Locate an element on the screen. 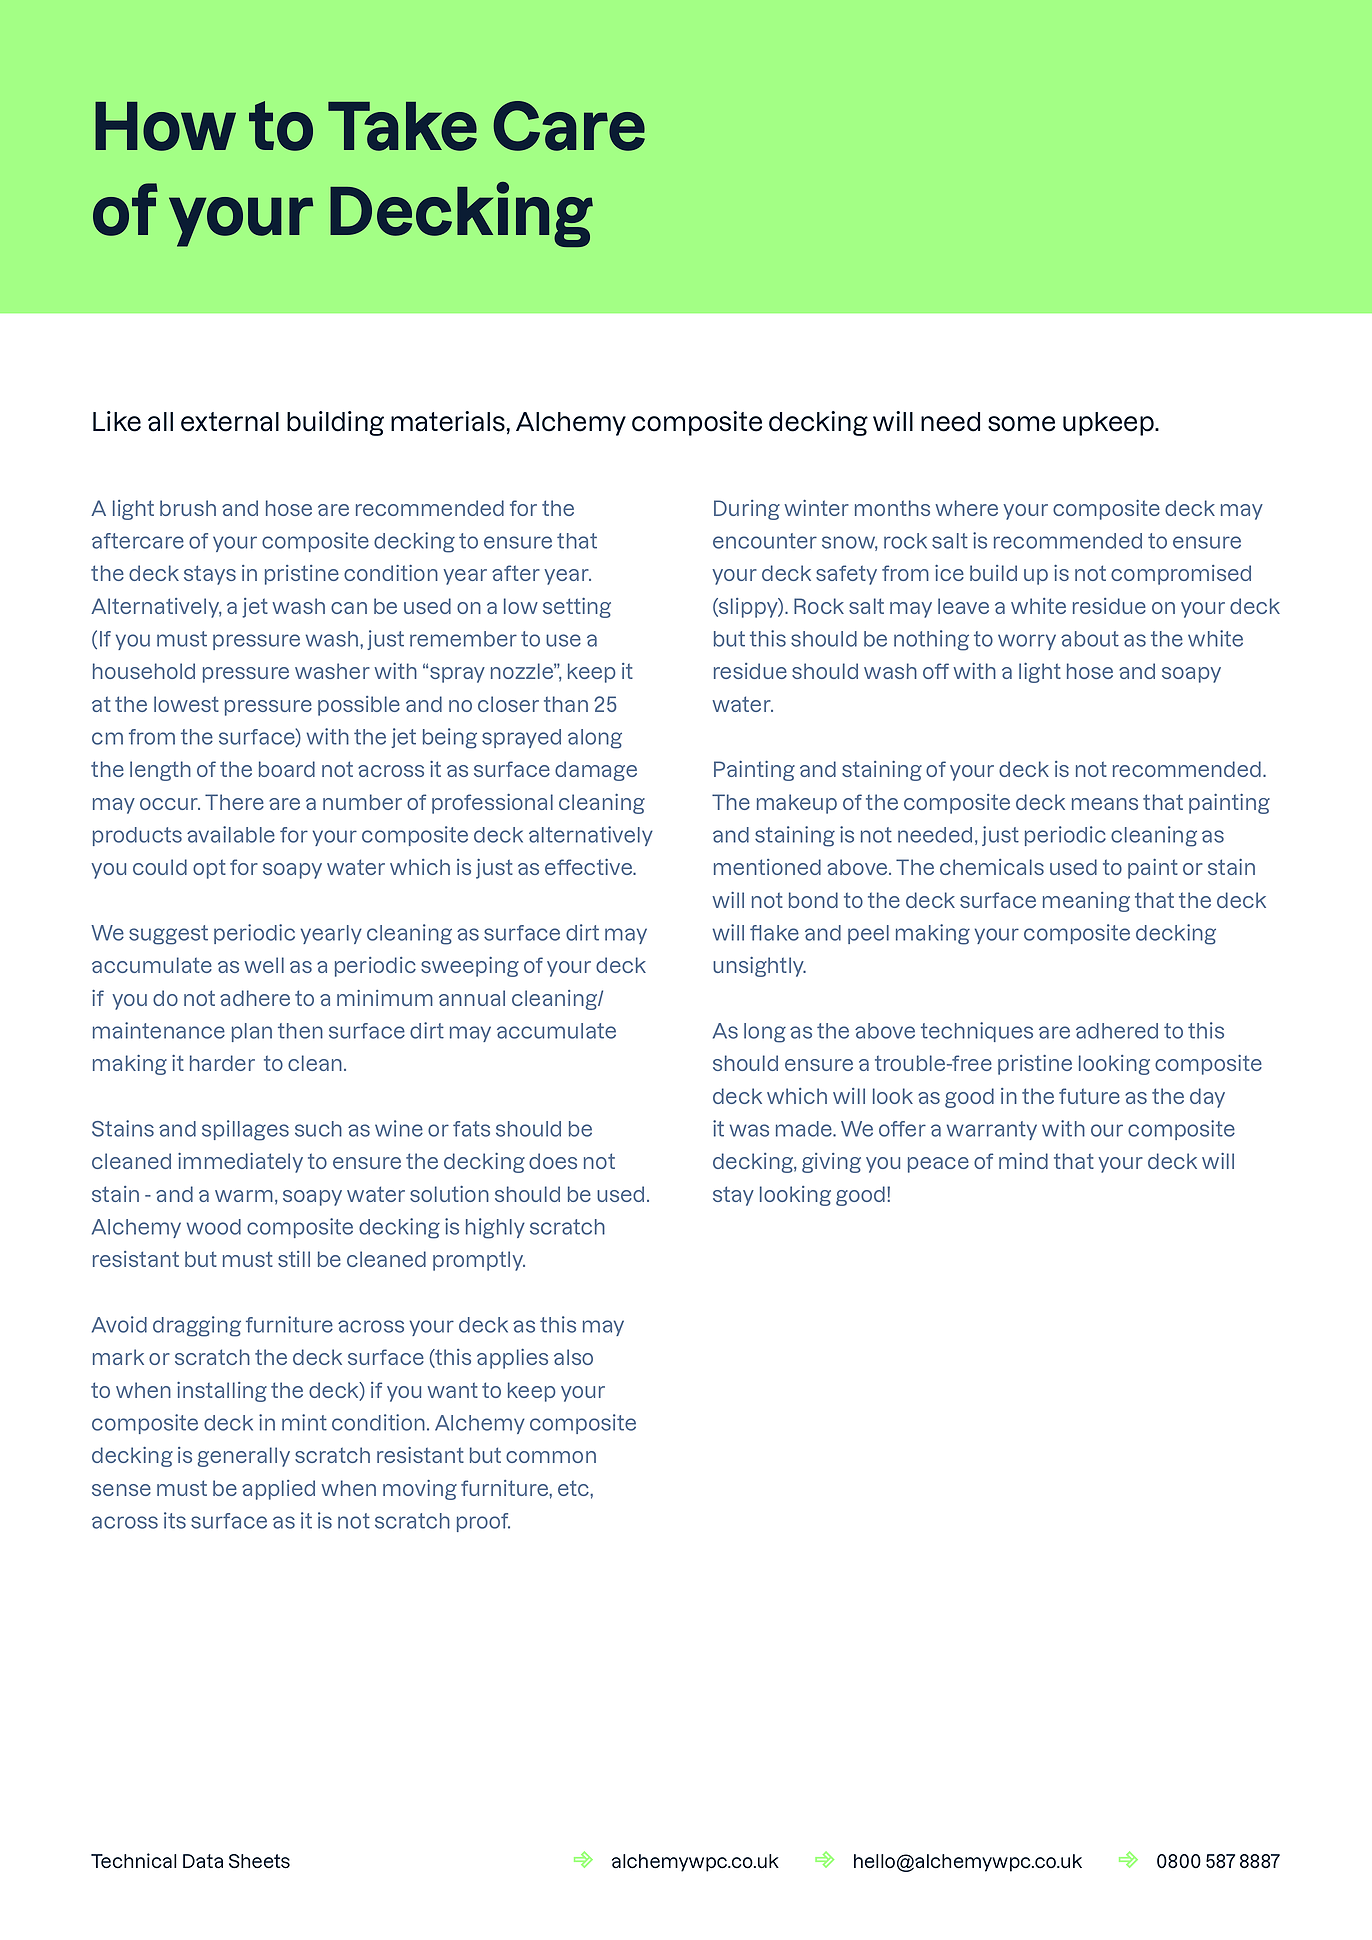 This screenshot has width=1372, height=1940. proof is located at coordinates (483, 1522).
